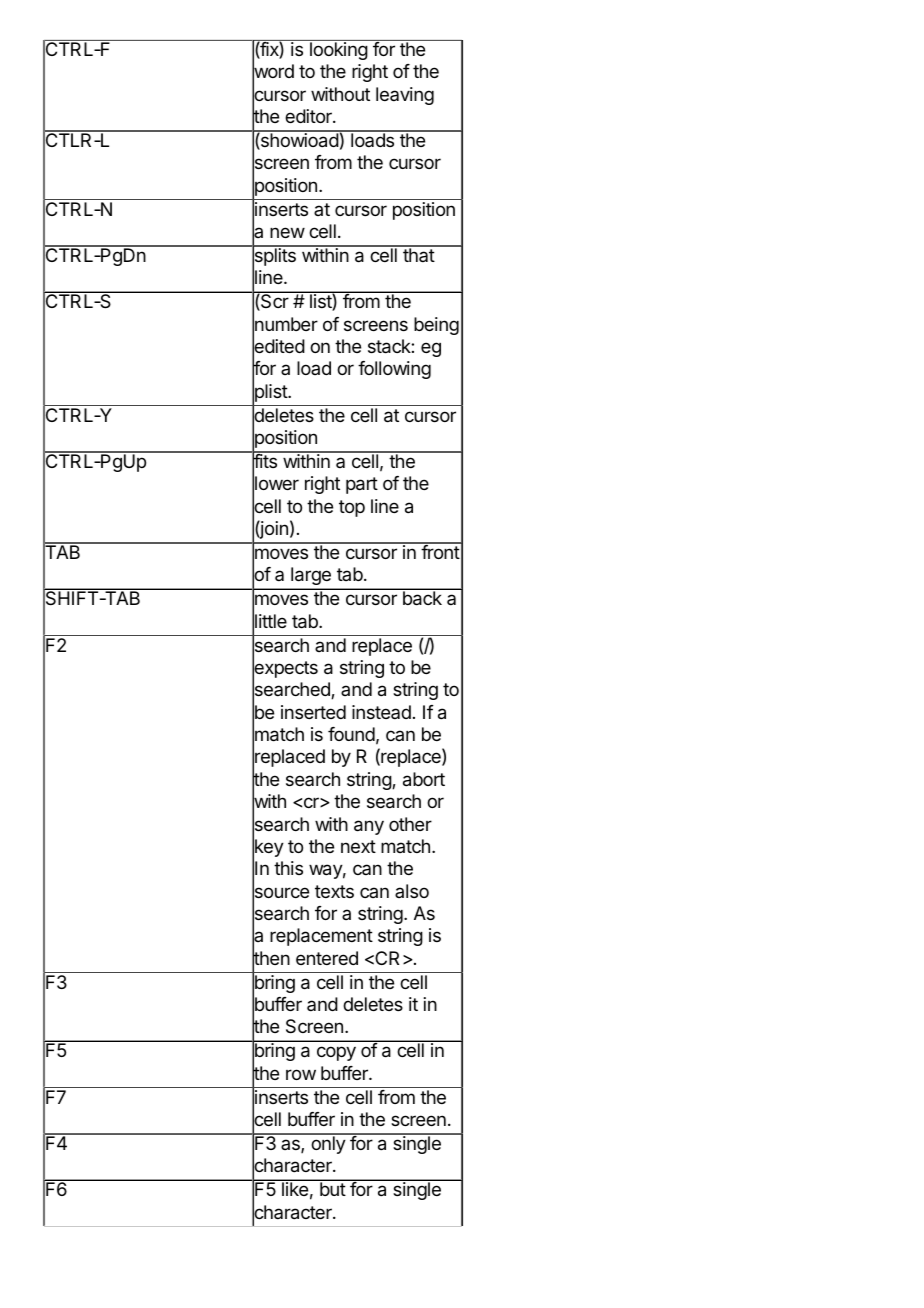  Describe the element at coordinates (287, 232) in the document. I see `new` at that location.
